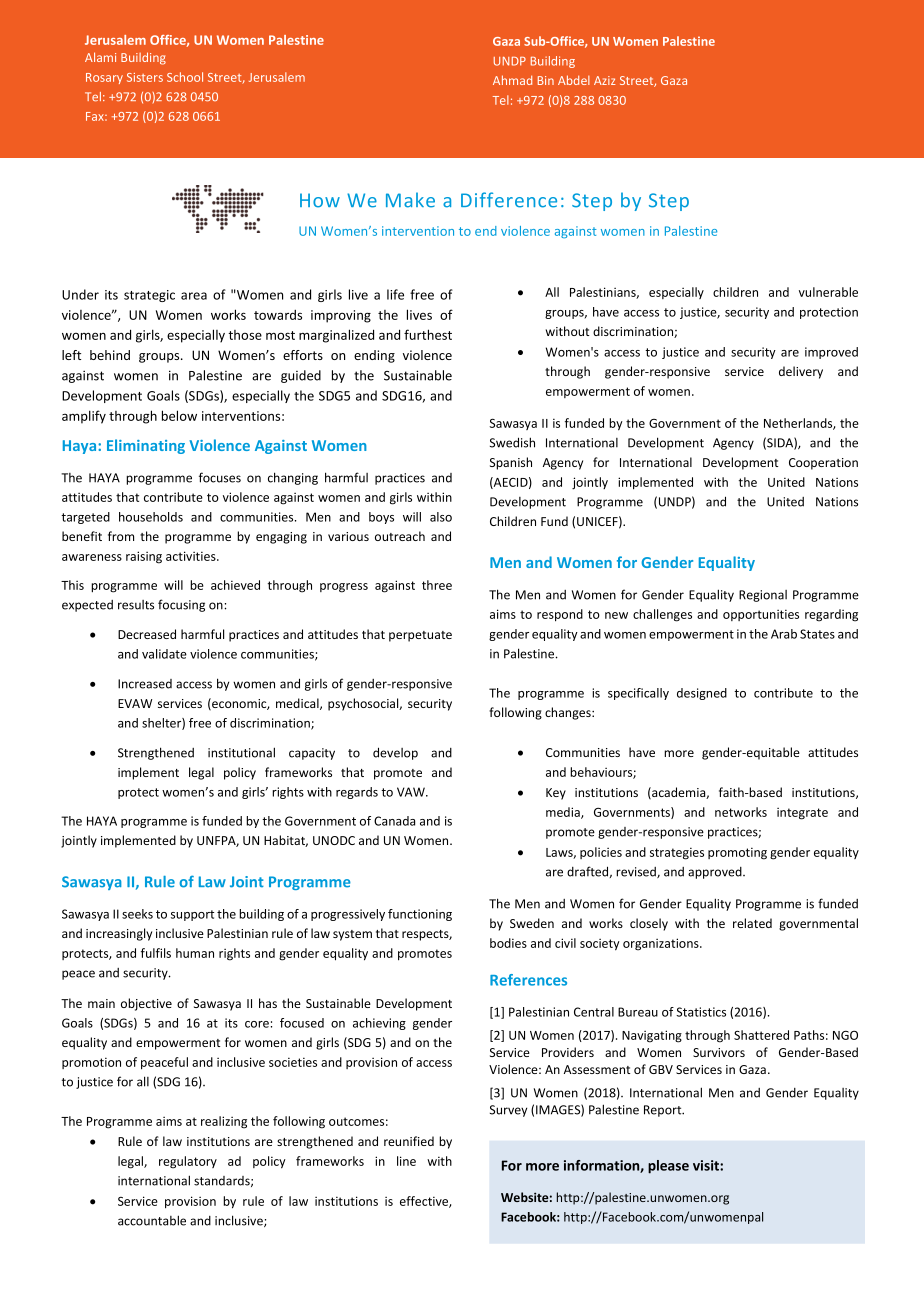 Image resolution: width=924 pixels, height=1308 pixels. Describe the element at coordinates (164, 654) in the document. I see `validate` at that location.
